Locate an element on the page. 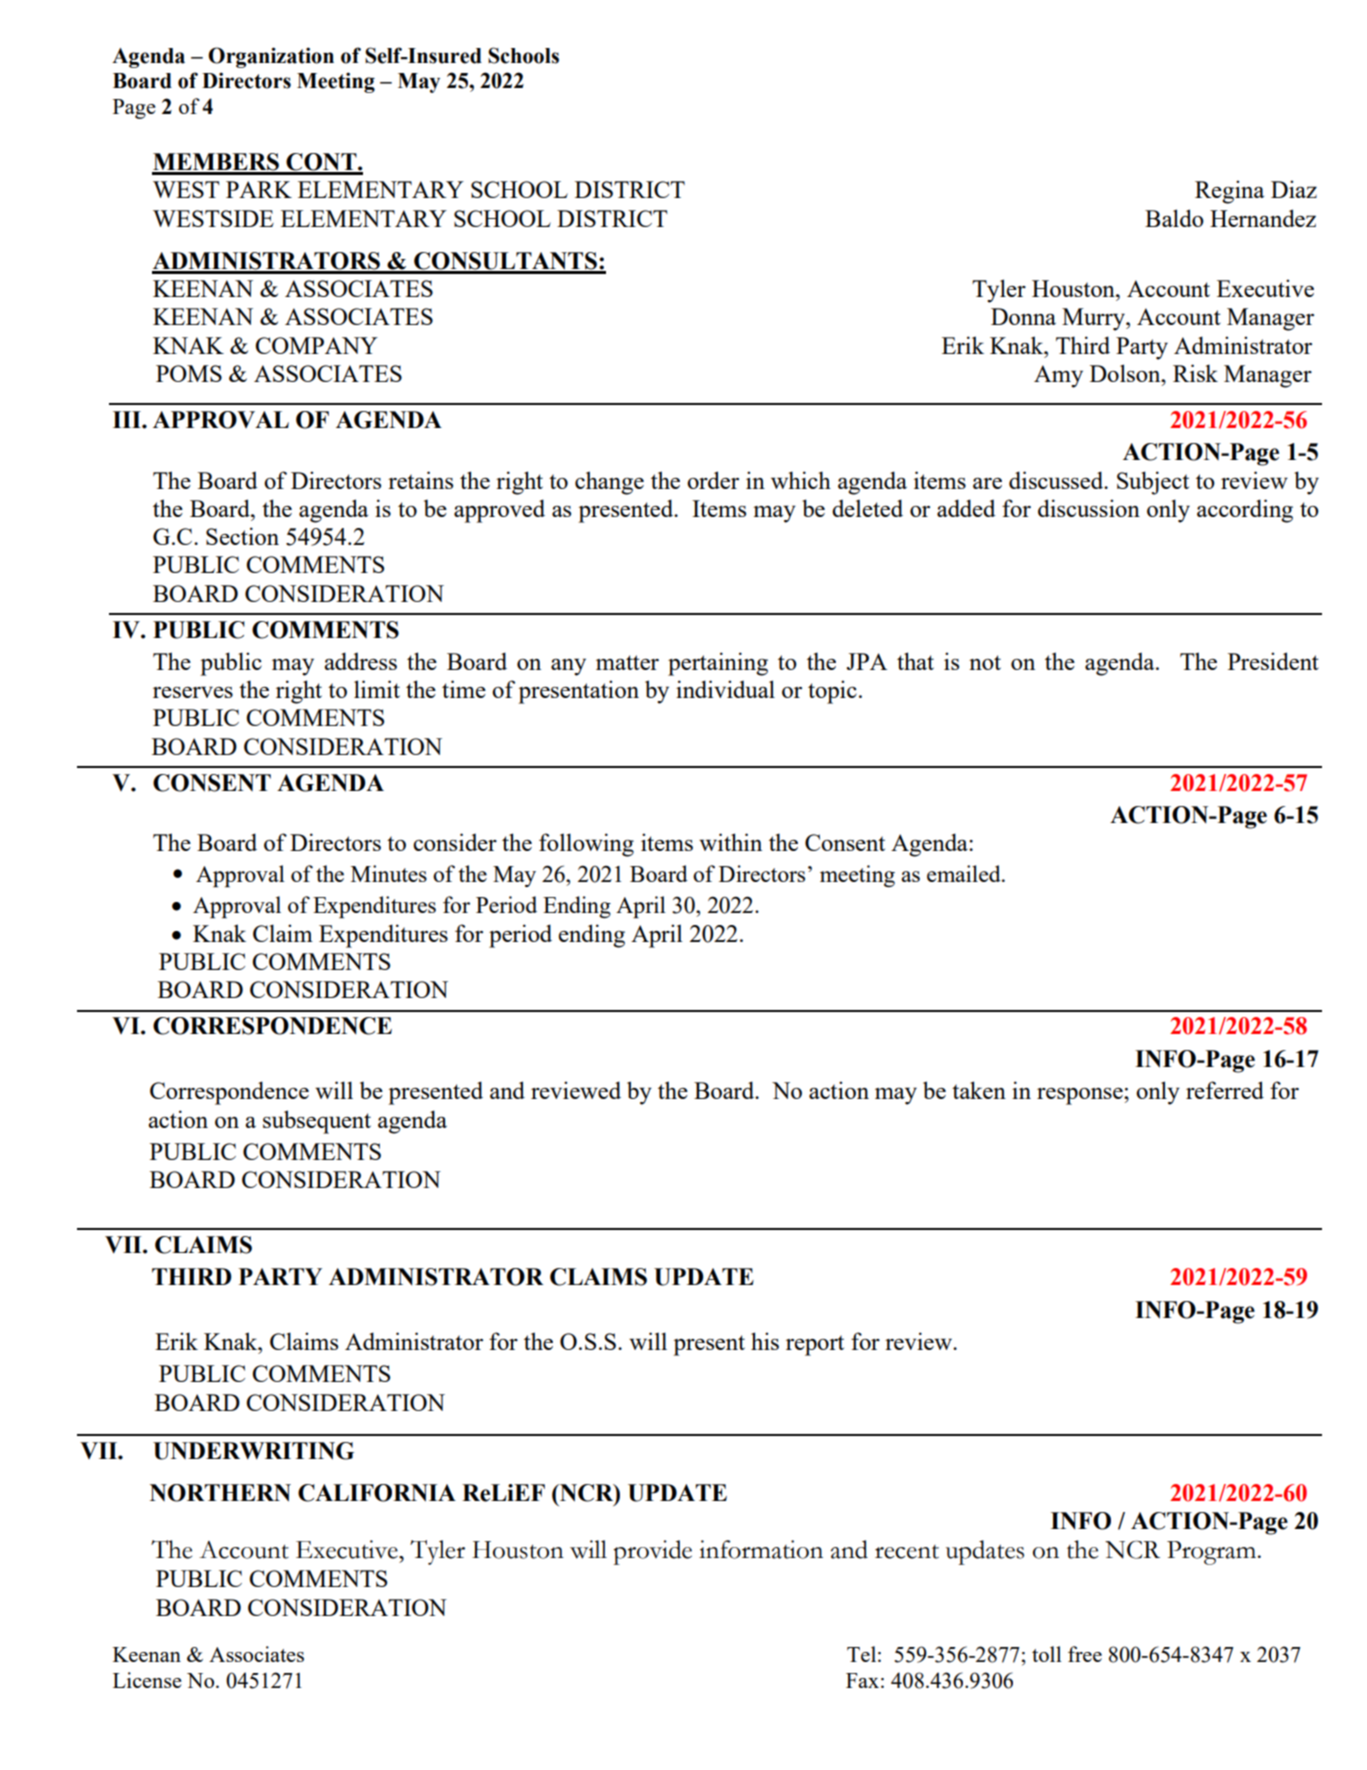 Image resolution: width=1367 pixels, height=1770 pixels. his is located at coordinates (765, 1341).
